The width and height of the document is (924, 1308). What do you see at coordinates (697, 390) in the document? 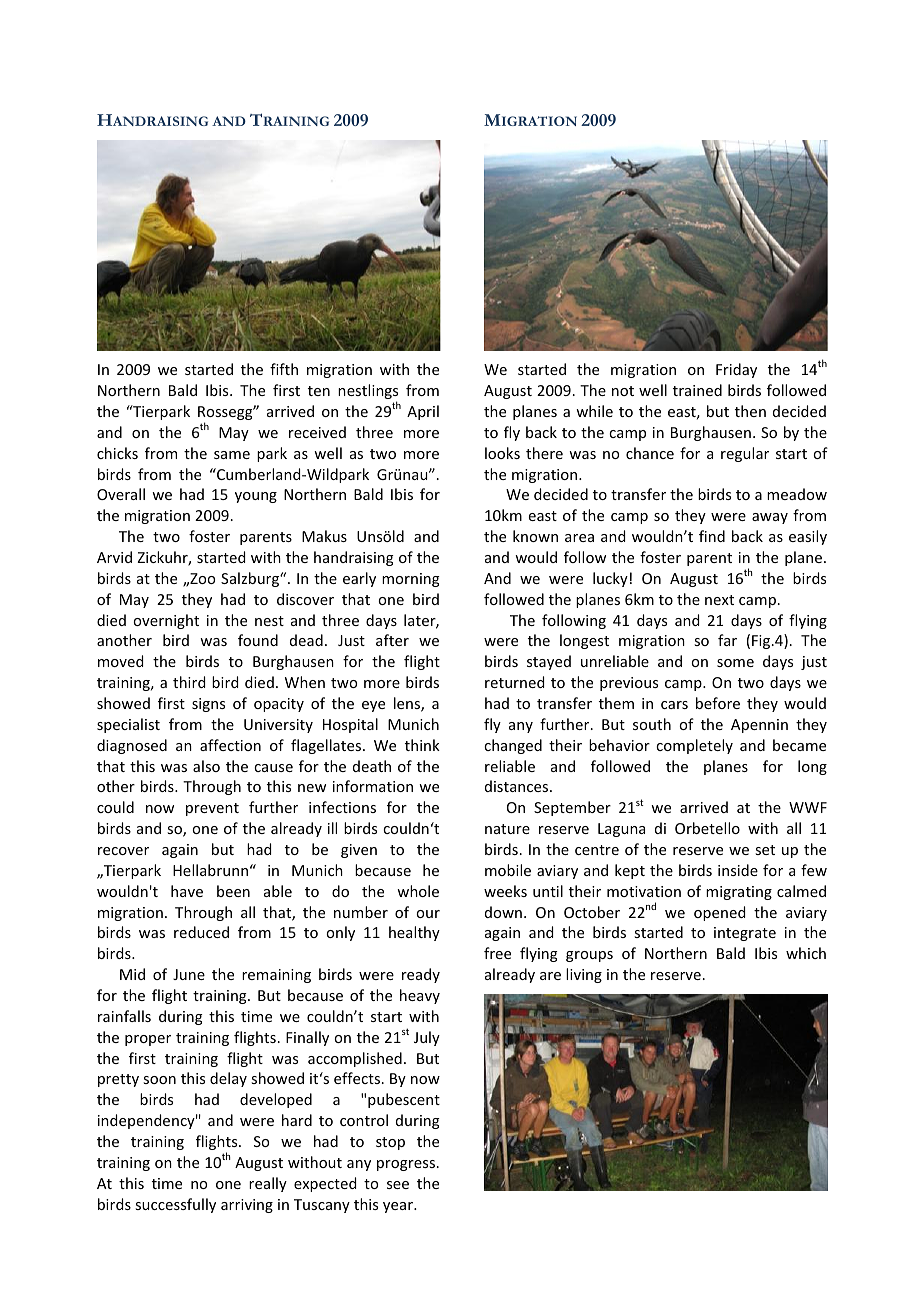
I see `trained` at bounding box center [697, 390].
